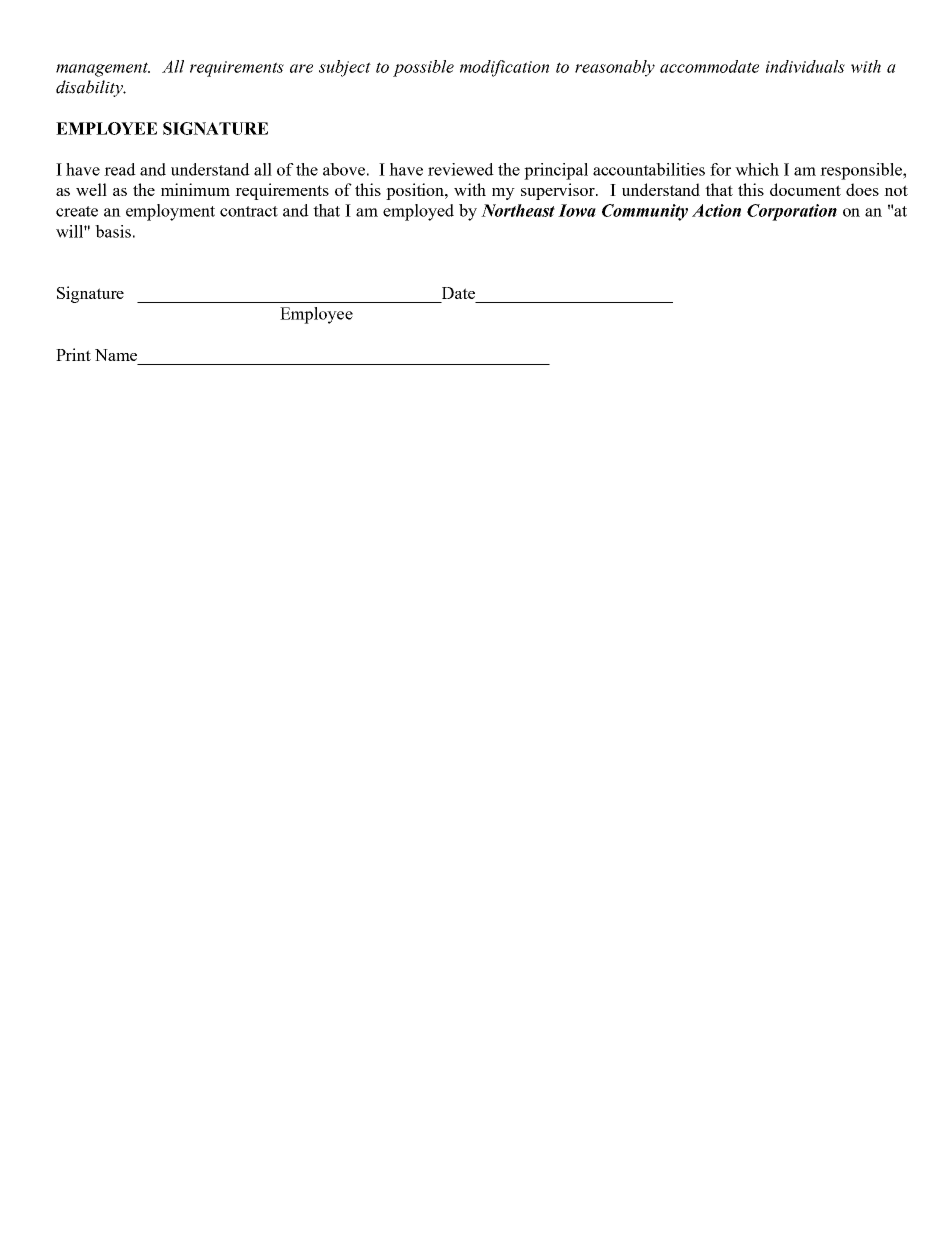 The image size is (952, 1233). Describe the element at coordinates (418, 212) in the screenshot. I see `employed` at that location.
